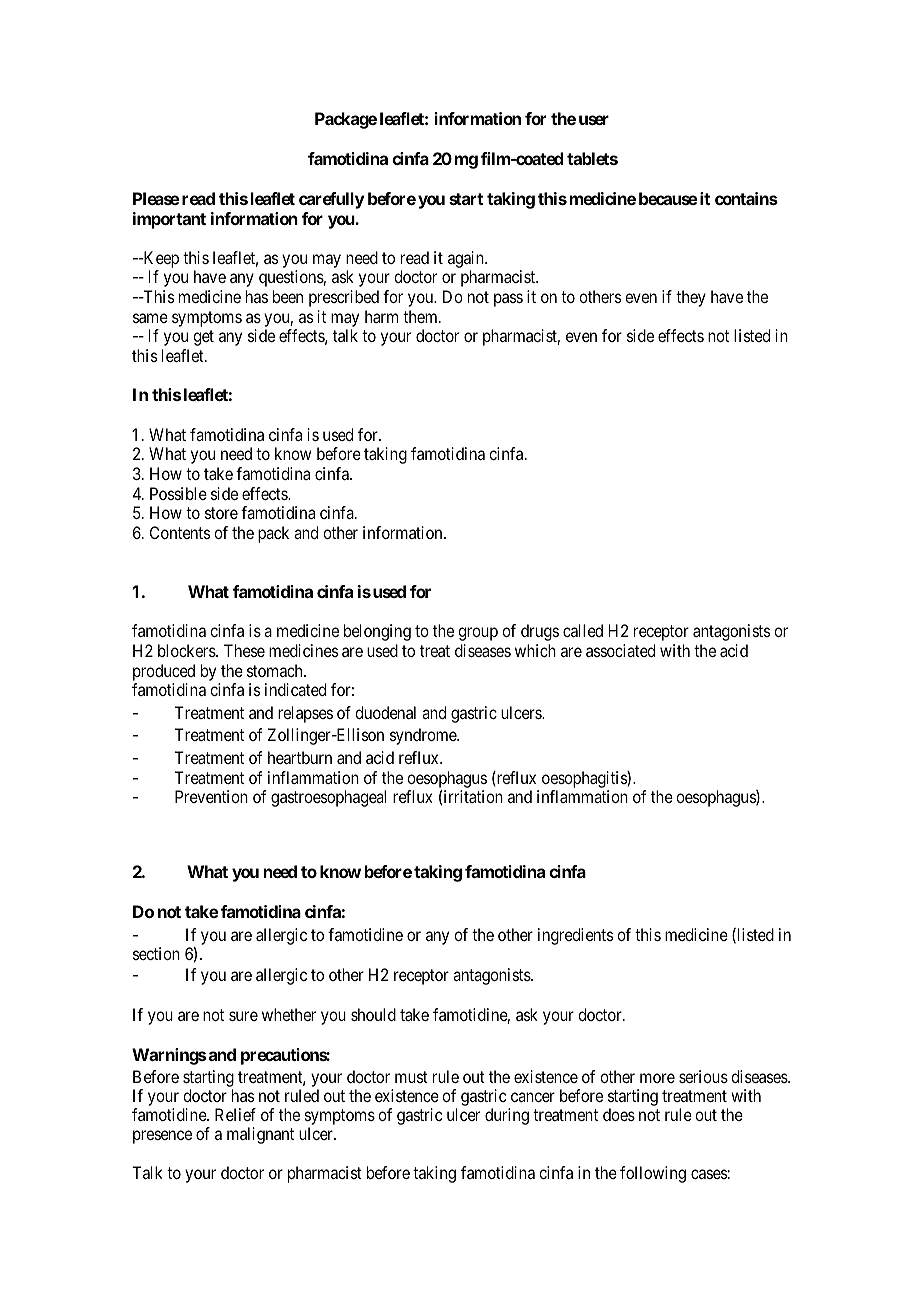  I want to click on heartburn, so click(300, 757).
